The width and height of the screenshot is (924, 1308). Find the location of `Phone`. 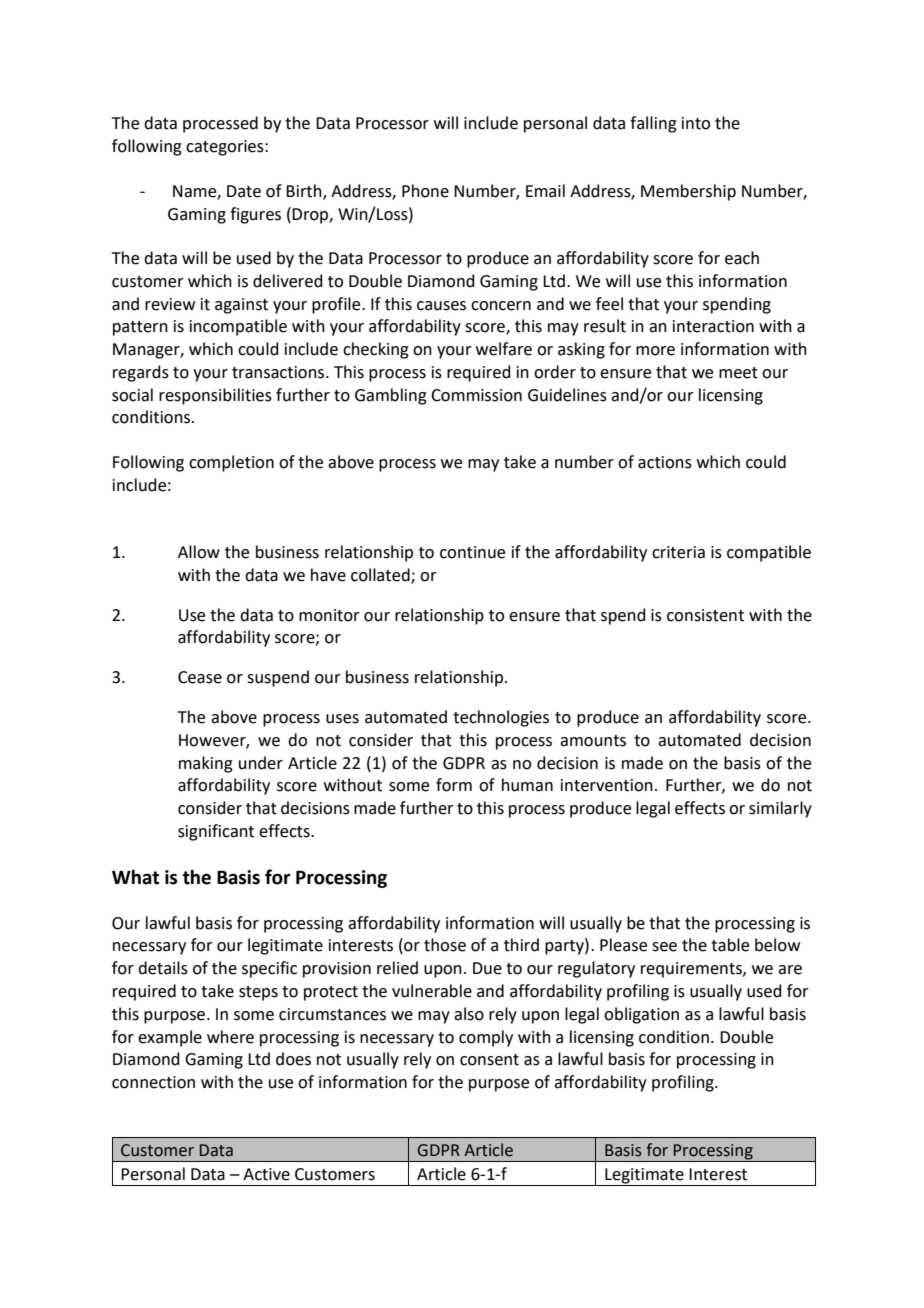

Phone is located at coordinates (425, 191).
